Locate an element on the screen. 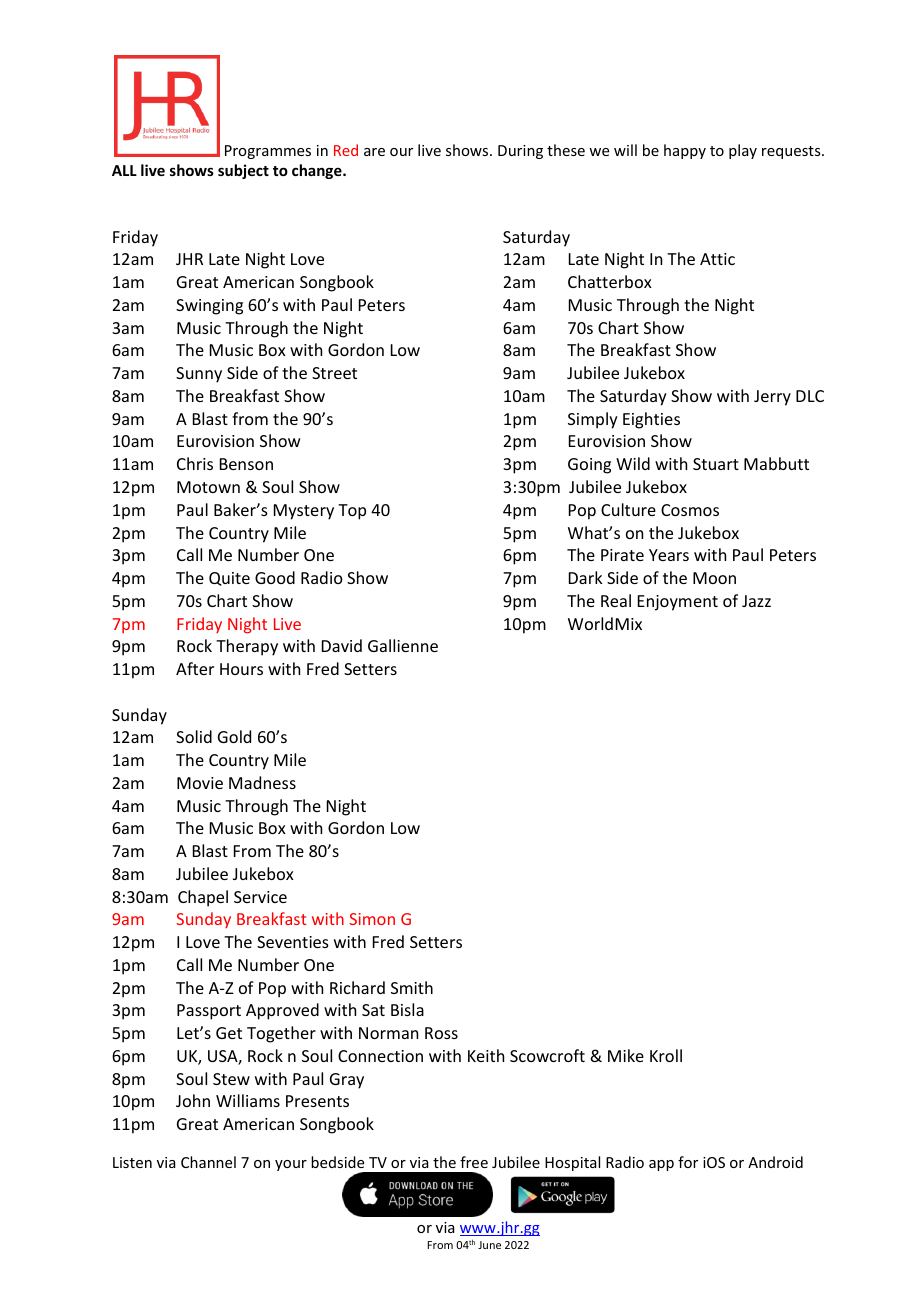  for is located at coordinates (688, 1162).
